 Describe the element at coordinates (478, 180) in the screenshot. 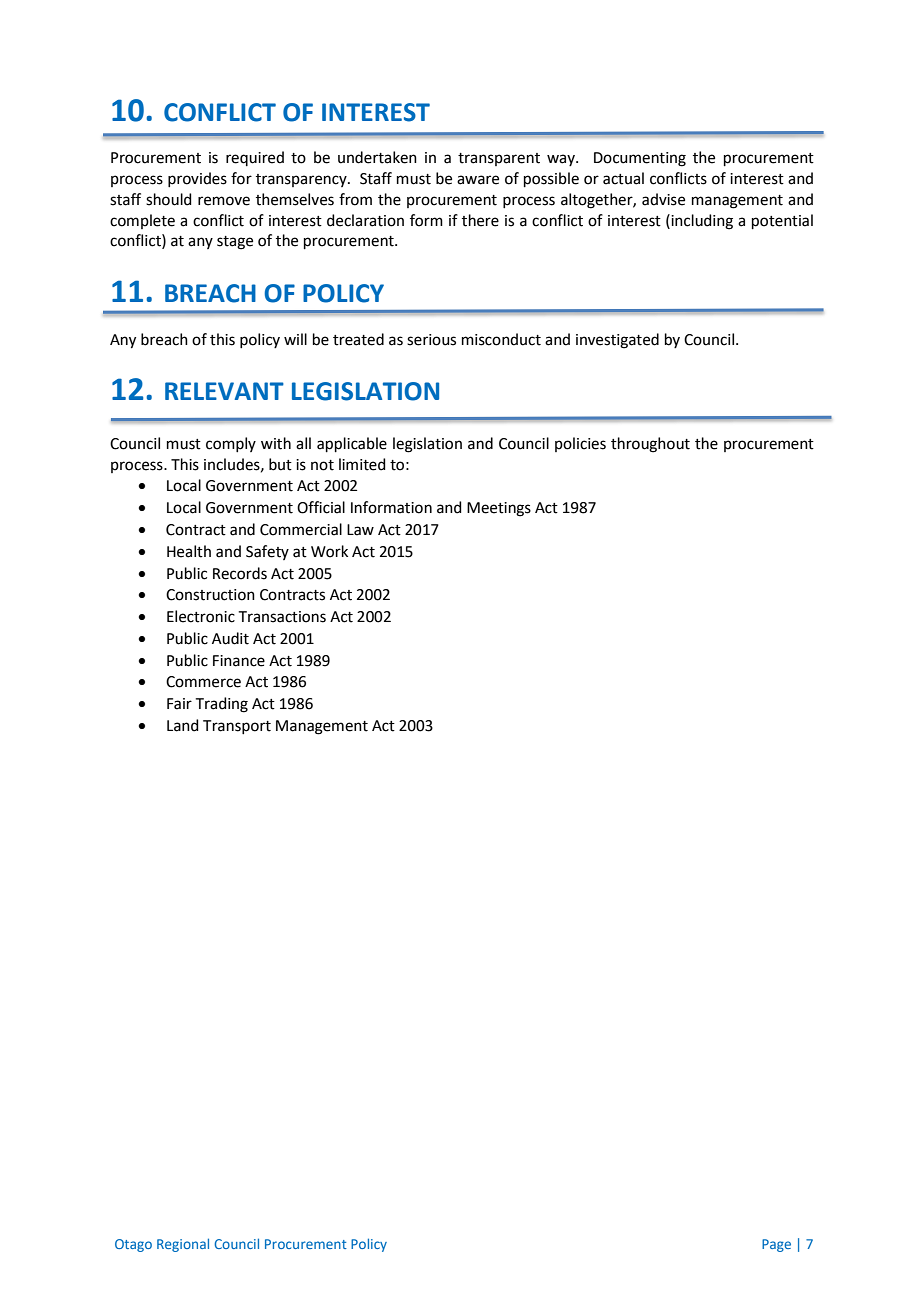

I see `aware` at that location.
